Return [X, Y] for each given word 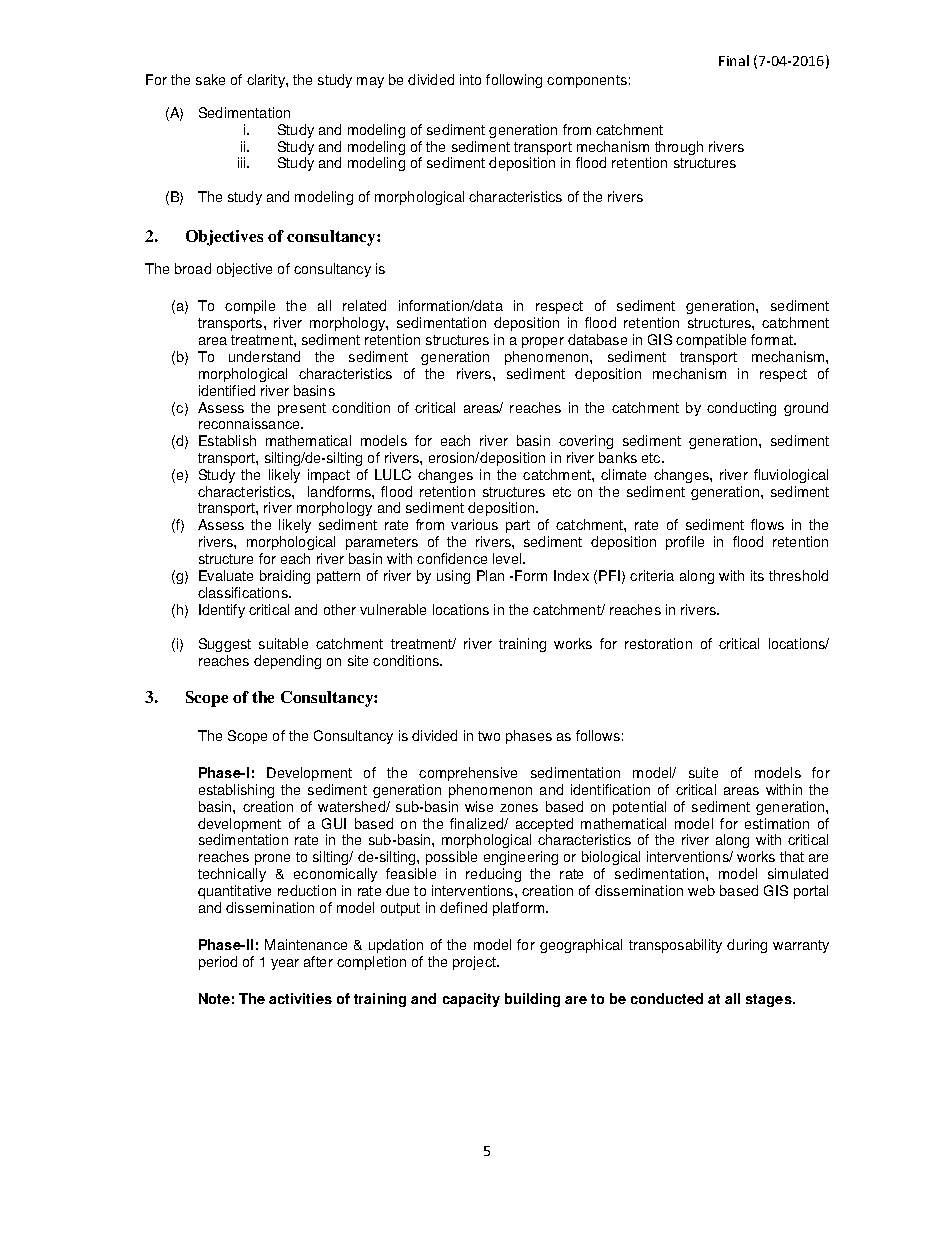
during [747, 946]
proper [543, 342]
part [518, 526]
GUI [334, 823]
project [475, 963]
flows [767, 524]
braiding [285, 577]
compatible [711, 341]
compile [250, 307]
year [285, 964]
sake [210, 79]
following [514, 81]
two [489, 736]
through [679, 148]
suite [703, 772]
